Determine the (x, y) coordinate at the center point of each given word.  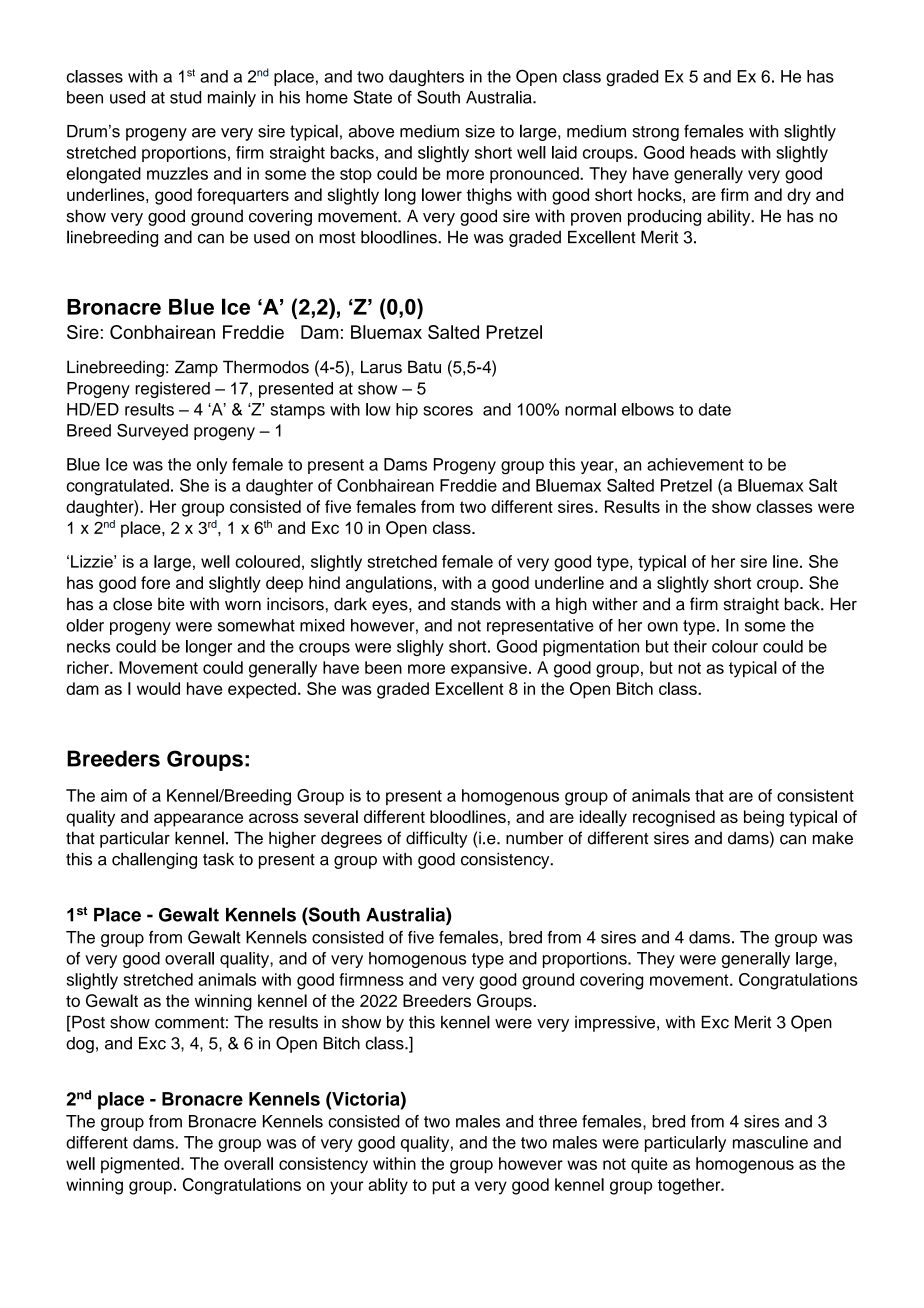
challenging (154, 860)
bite (171, 604)
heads (713, 152)
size (480, 131)
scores (448, 411)
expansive (489, 669)
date (715, 409)
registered (172, 390)
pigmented (141, 1165)
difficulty (436, 839)
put (443, 1187)
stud (185, 97)
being (764, 818)
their (690, 646)
